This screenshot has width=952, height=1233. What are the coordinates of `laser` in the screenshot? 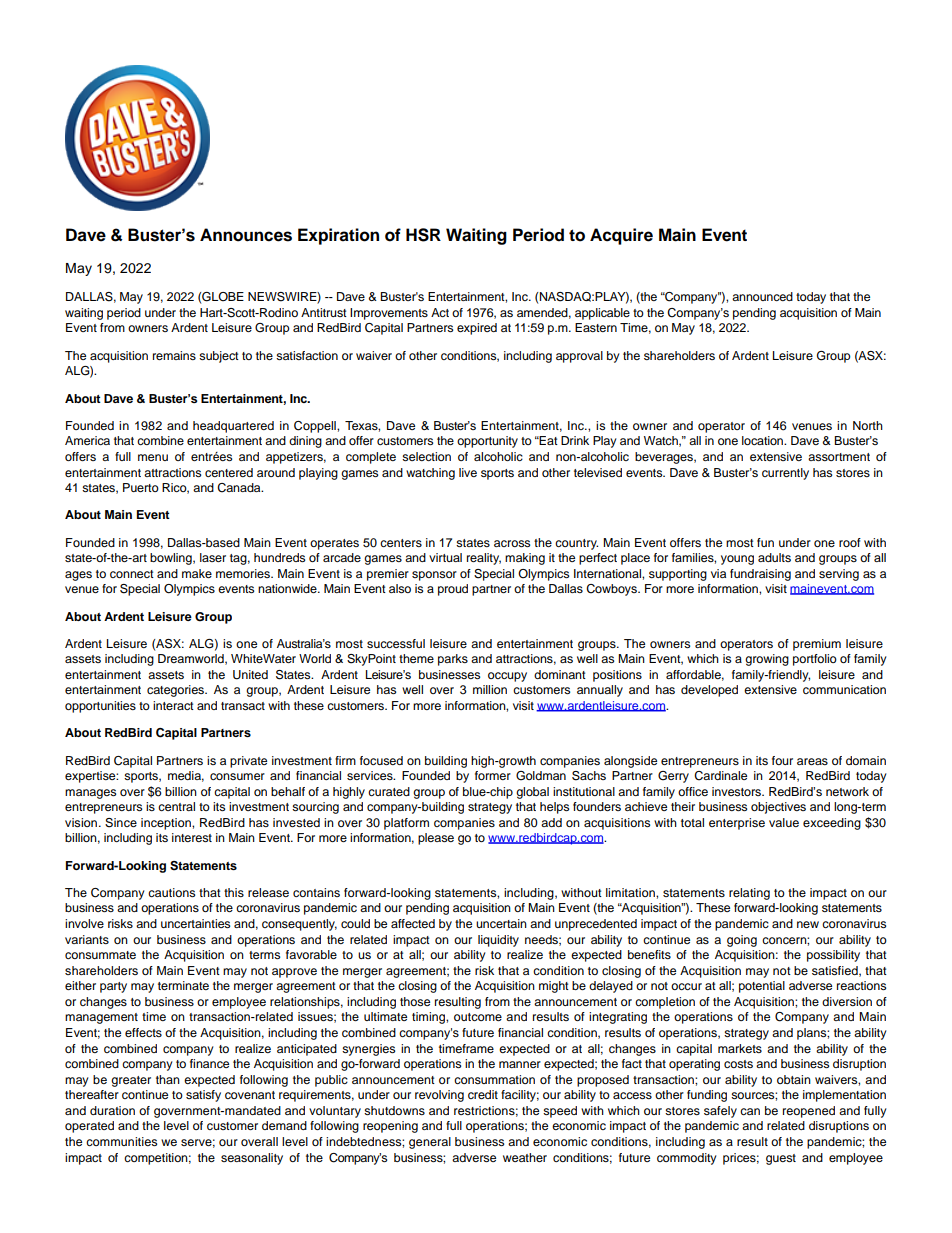 It's located at (213, 557).
